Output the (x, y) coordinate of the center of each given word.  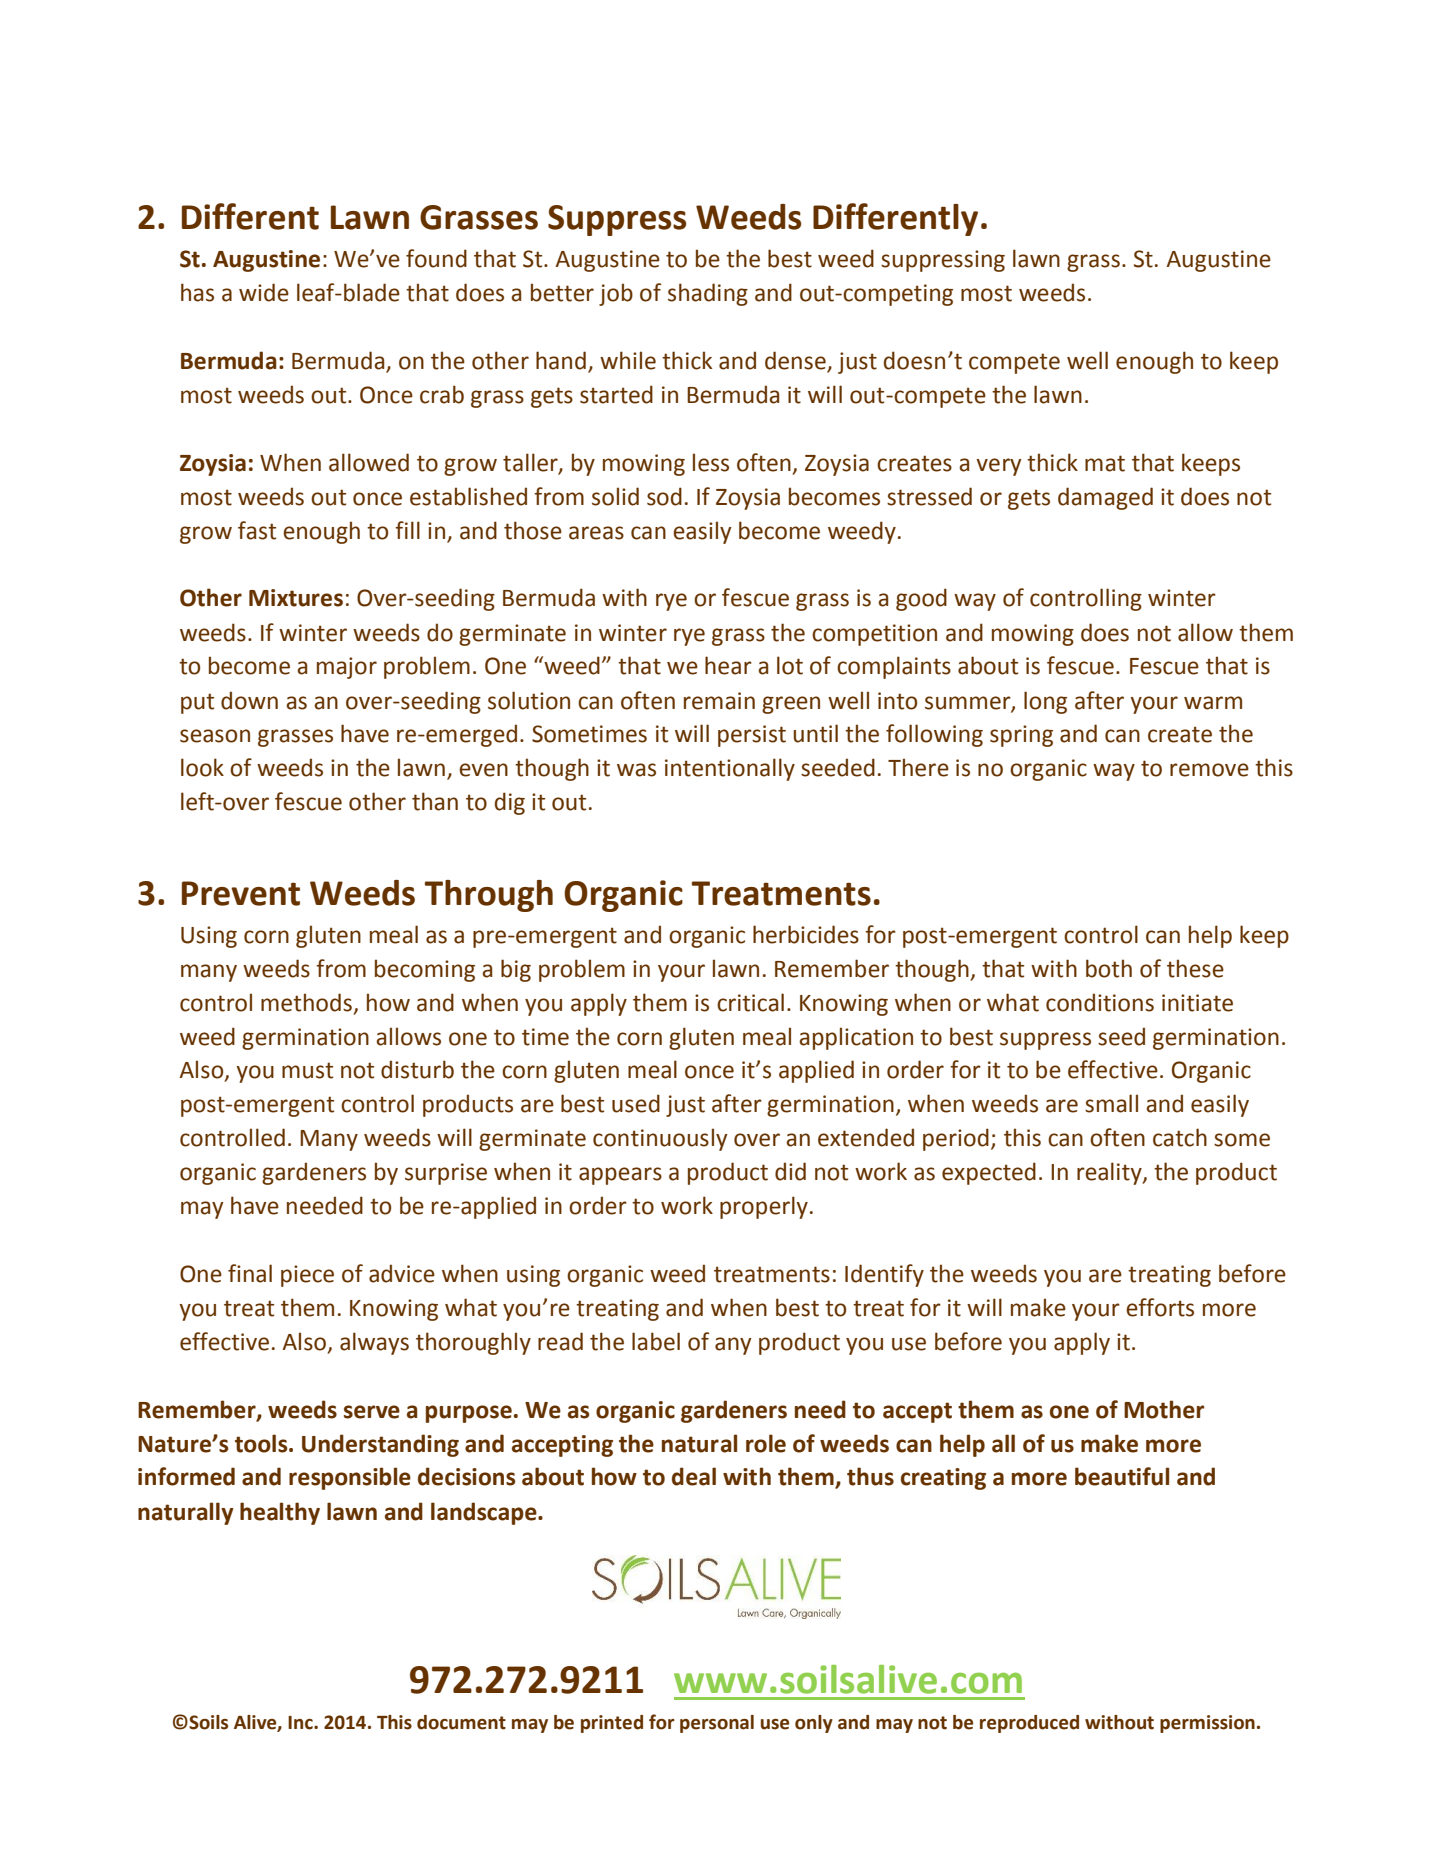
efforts (1160, 1307)
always (374, 1343)
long (1045, 702)
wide (264, 292)
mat (1105, 463)
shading (708, 294)
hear (728, 665)
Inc (301, 1723)
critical (750, 1002)
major (347, 668)
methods (306, 1002)
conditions (1100, 1002)
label (656, 1341)
